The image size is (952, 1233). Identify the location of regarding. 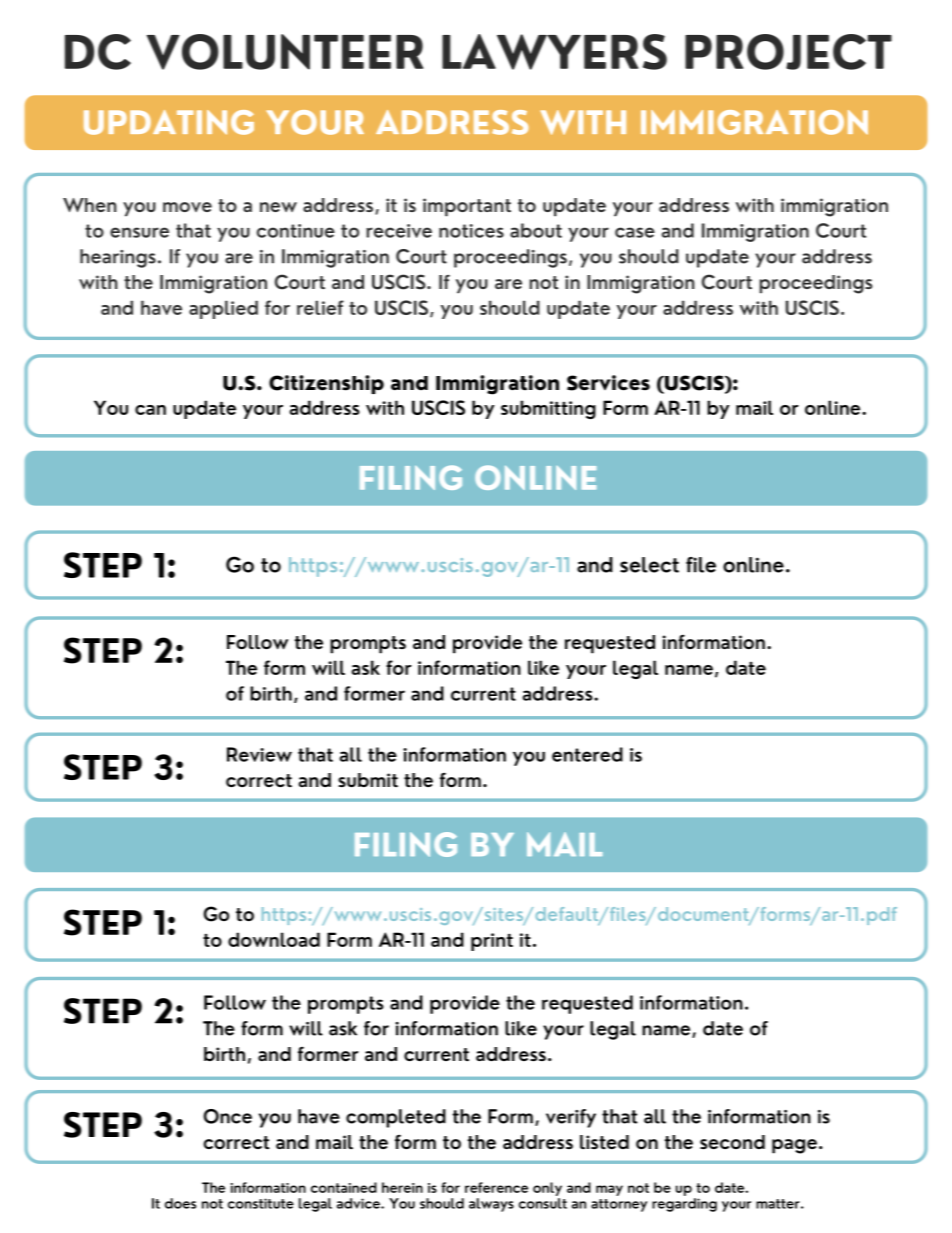
(684, 1205).
